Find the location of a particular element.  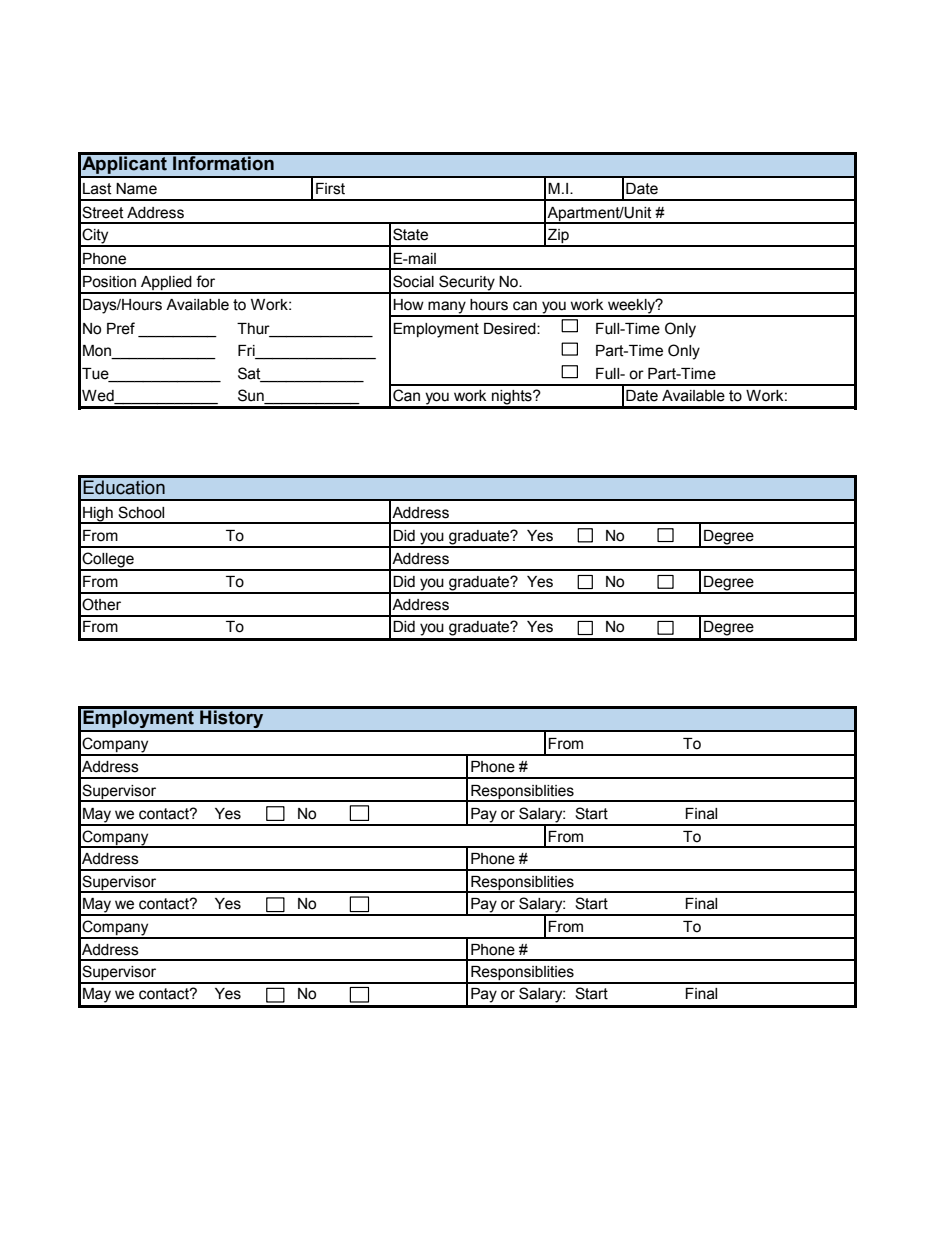

Name is located at coordinates (136, 189).
